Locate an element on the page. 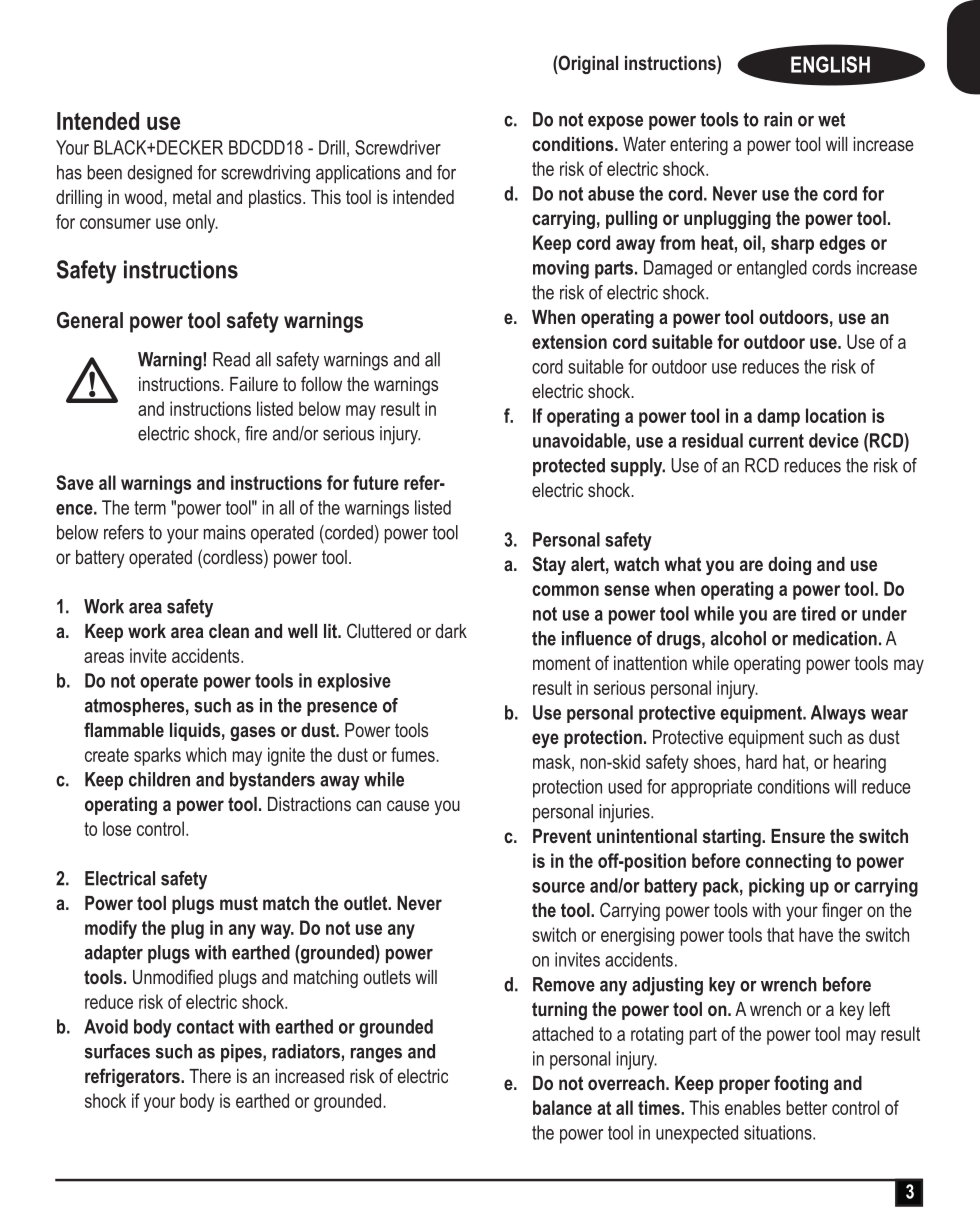 Image resolution: width=980 pixels, height=1226 pixels. rain is located at coordinates (778, 119).
